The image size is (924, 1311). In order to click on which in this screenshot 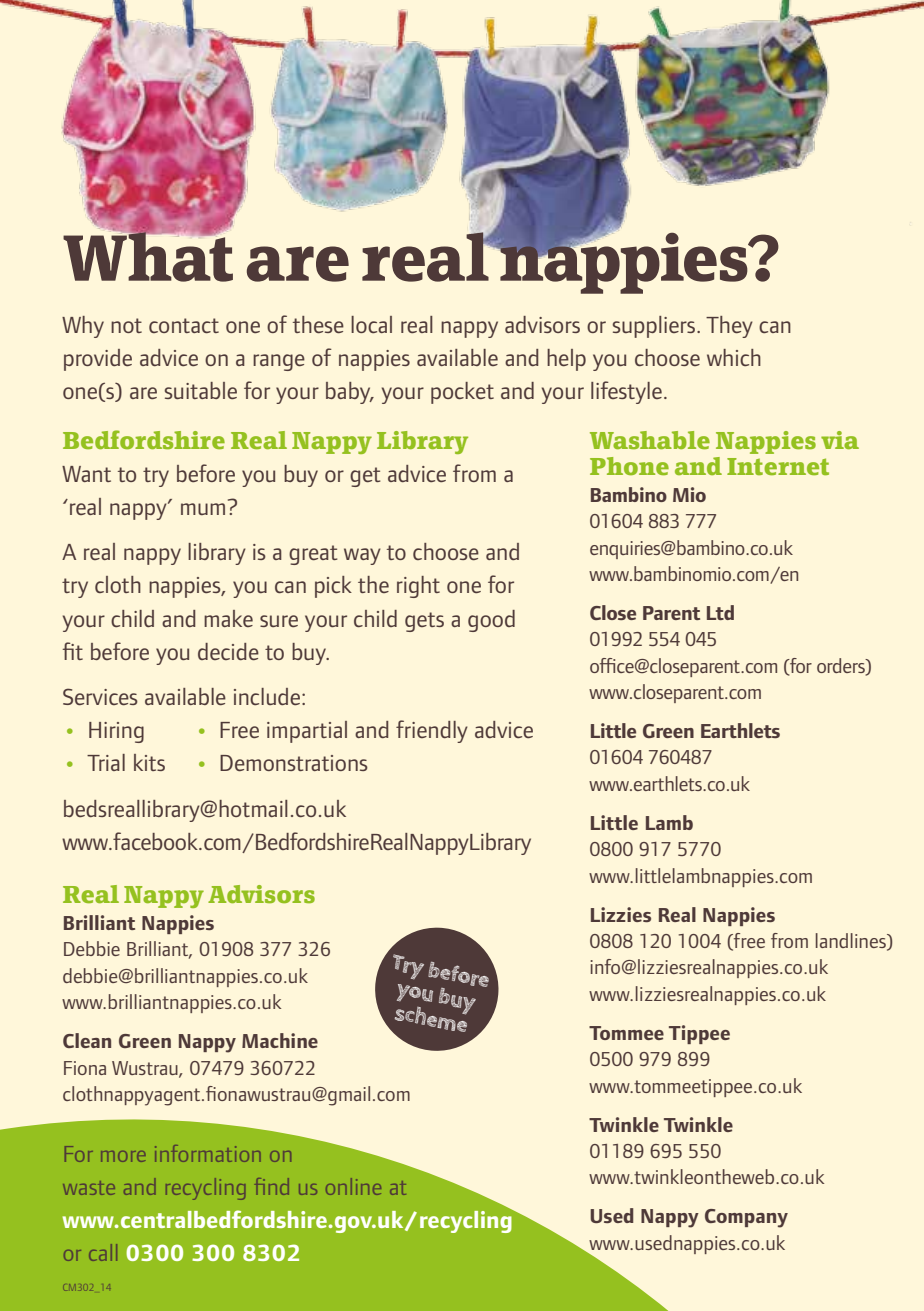, I will do `click(734, 357)`.
